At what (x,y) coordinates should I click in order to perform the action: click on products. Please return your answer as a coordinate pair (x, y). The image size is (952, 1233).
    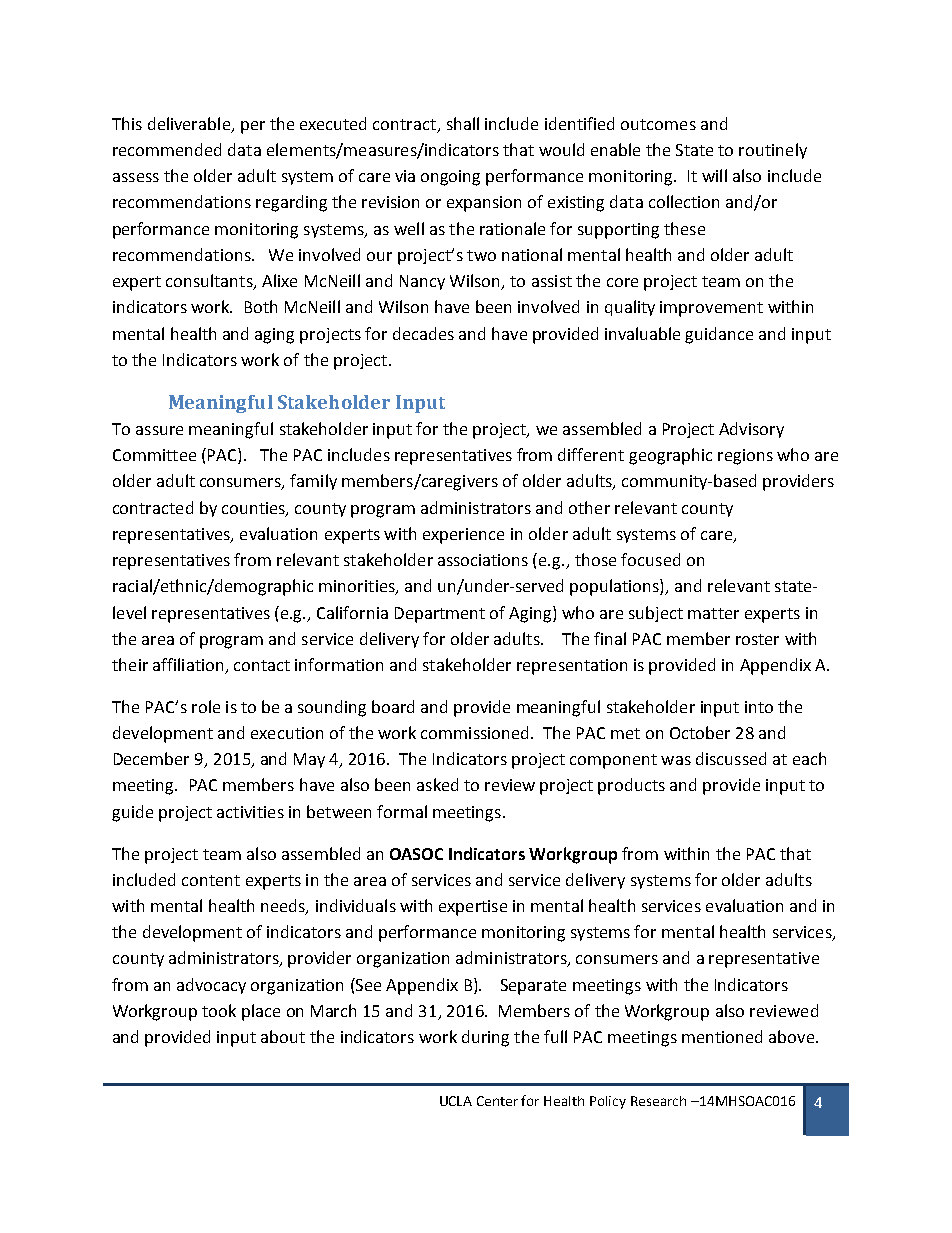
    Looking at the image, I should click on (631, 786).
